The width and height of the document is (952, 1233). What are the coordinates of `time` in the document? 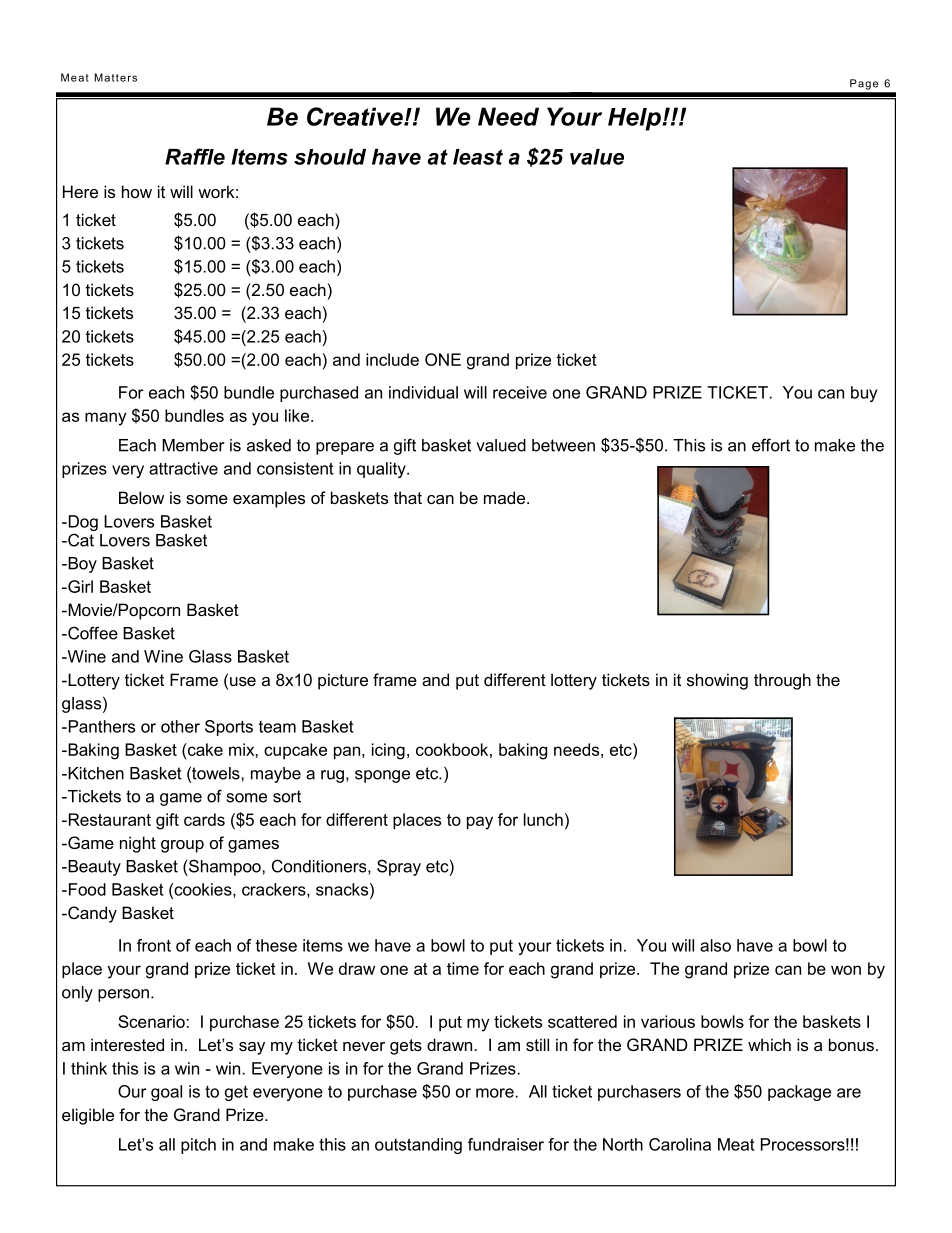 It's located at (463, 968).
